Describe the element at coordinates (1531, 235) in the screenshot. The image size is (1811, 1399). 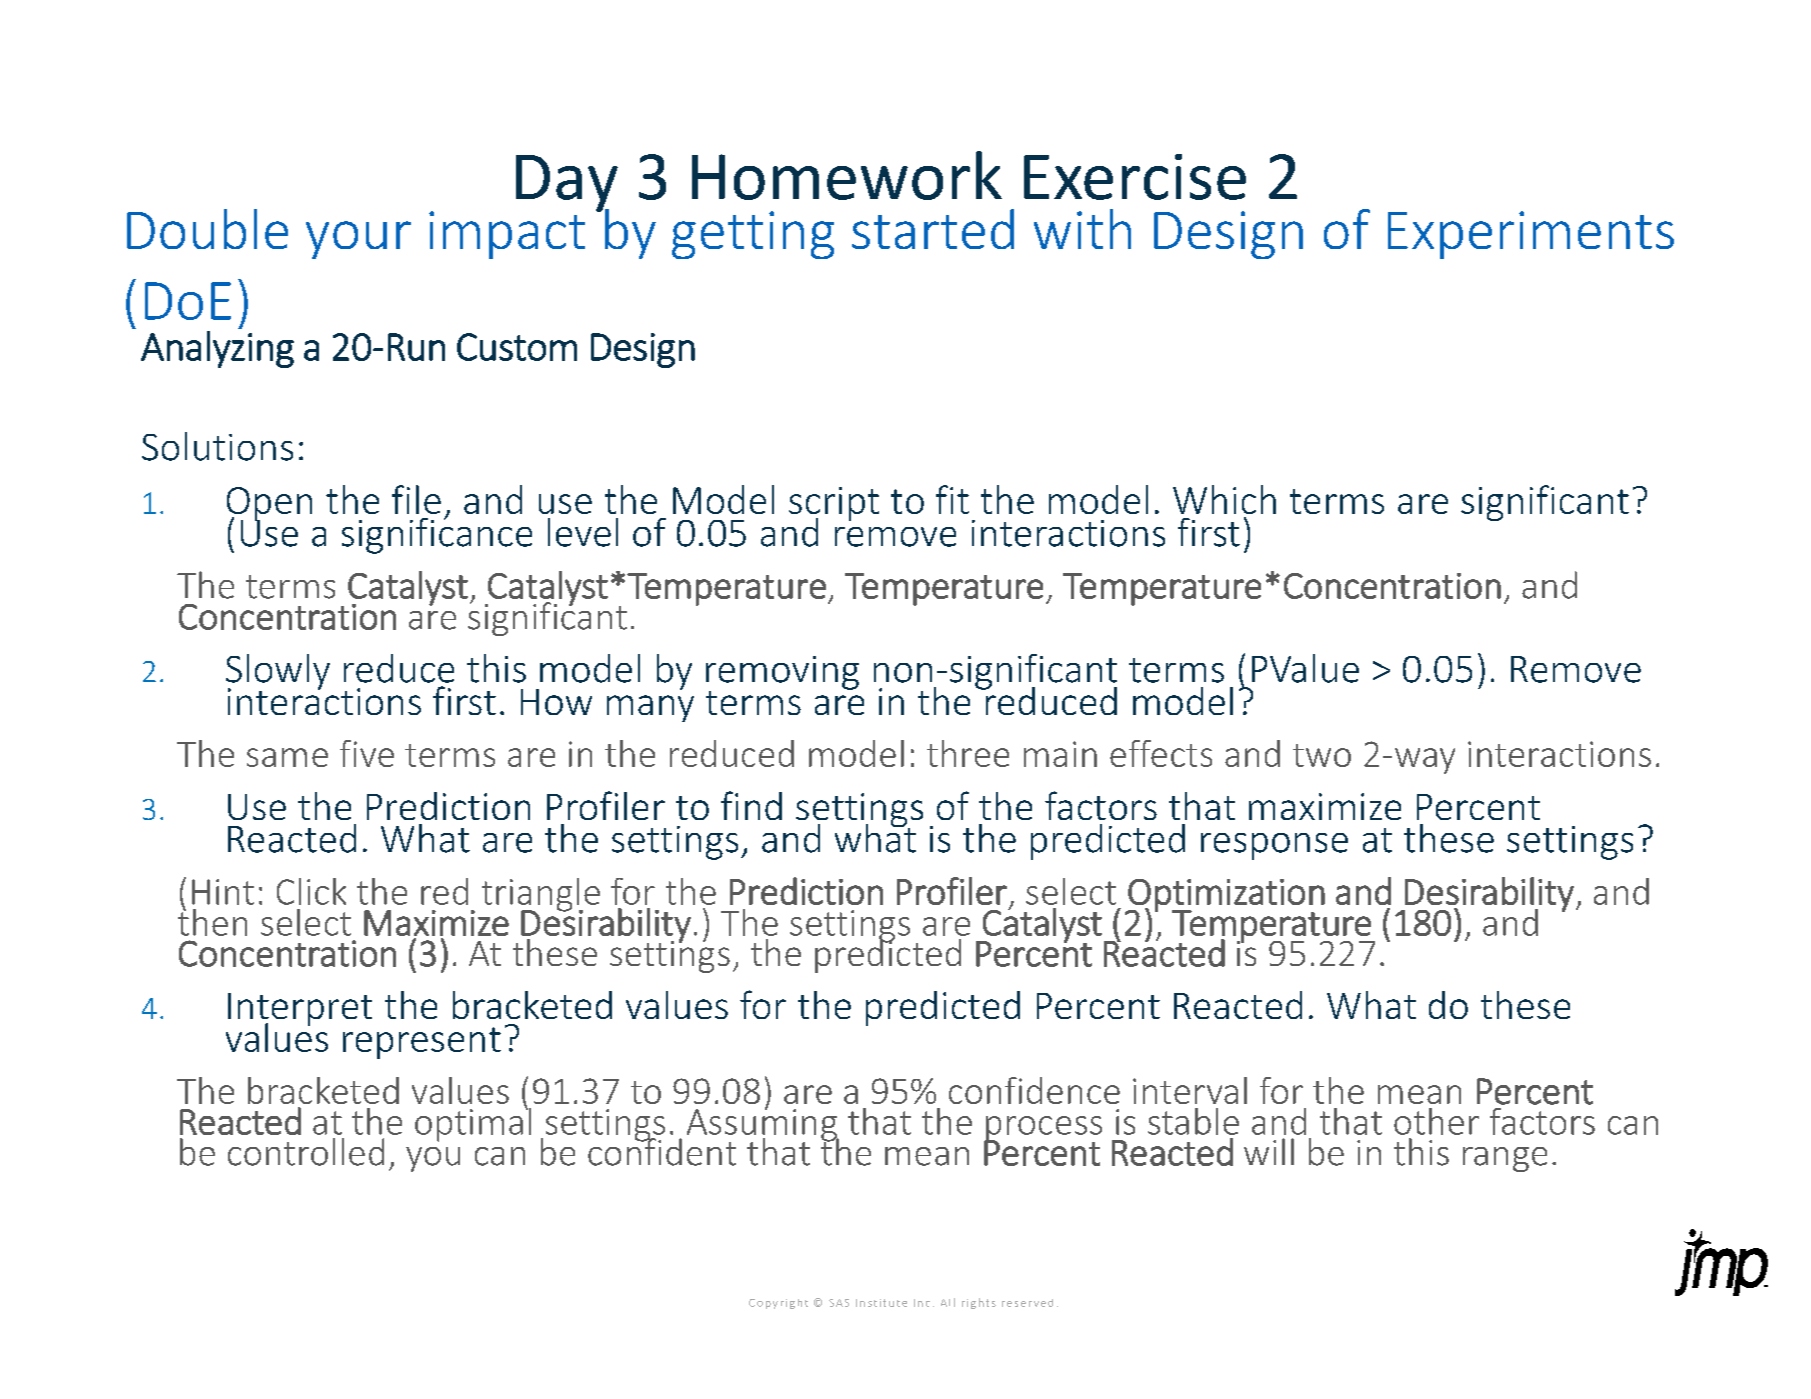
I see `Experiments` at that location.
